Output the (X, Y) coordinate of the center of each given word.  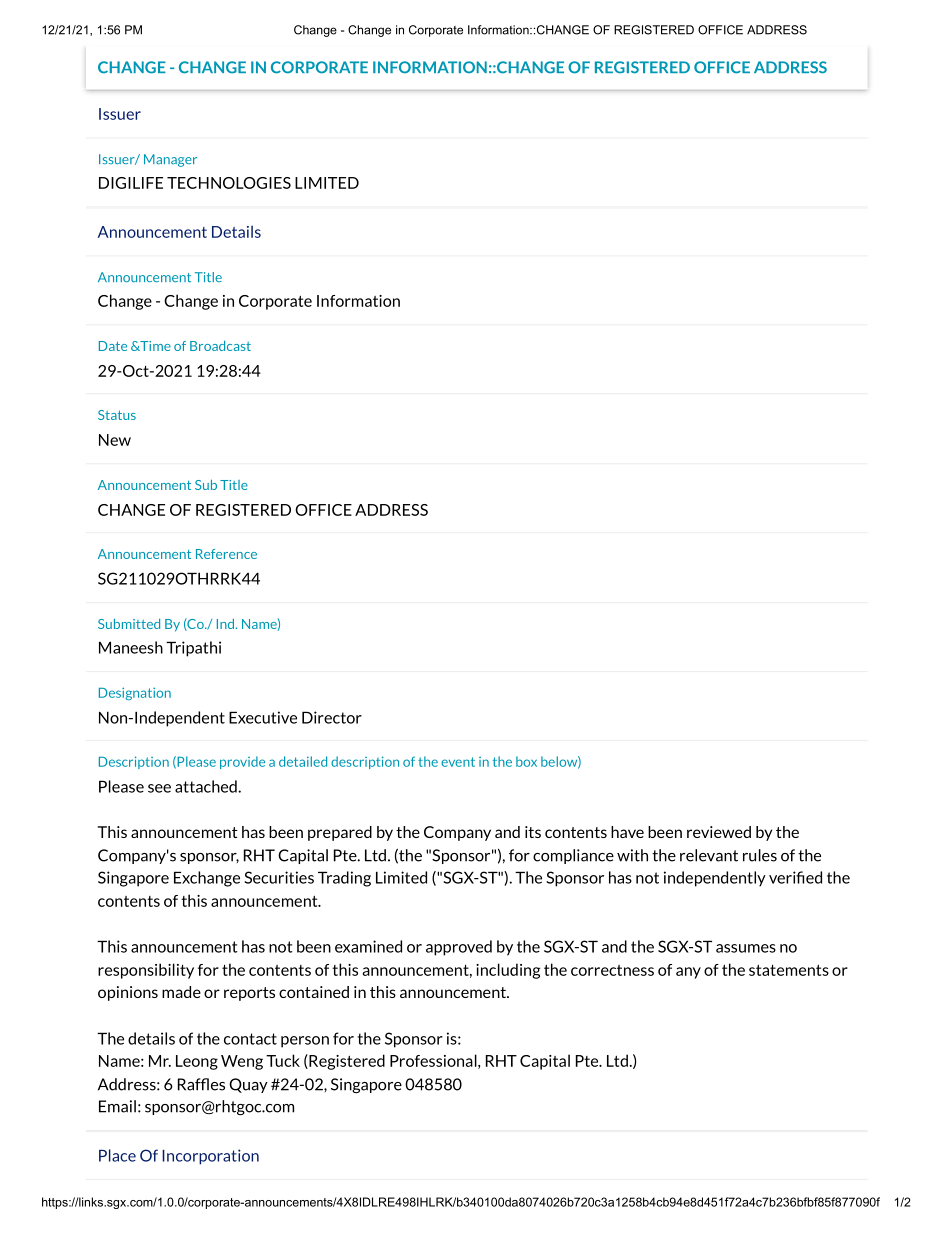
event (458, 762)
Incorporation (210, 1157)
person (305, 1042)
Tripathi (193, 649)
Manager (170, 160)
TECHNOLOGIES (229, 183)
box (526, 761)
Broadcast (220, 346)
